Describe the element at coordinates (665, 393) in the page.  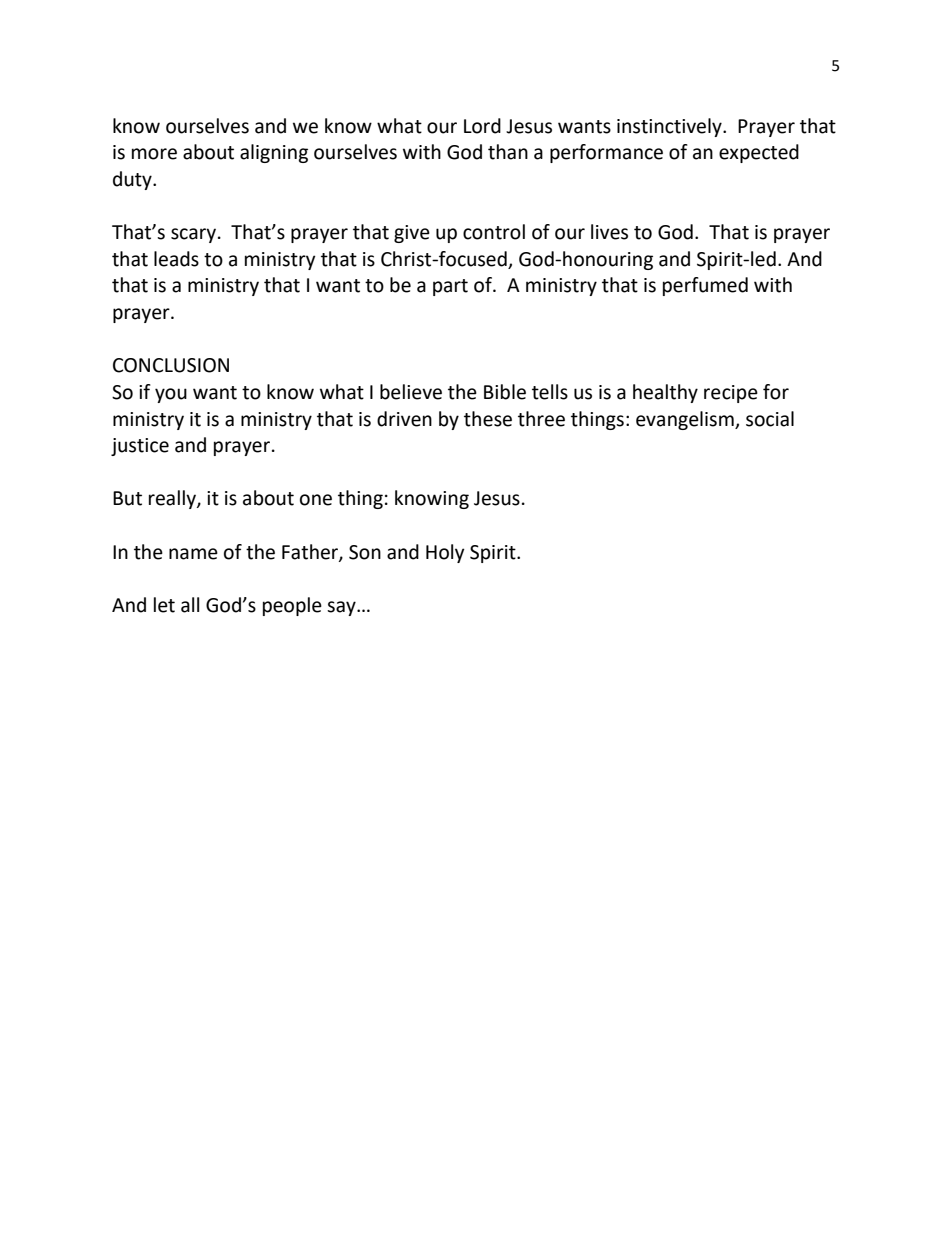
I see `healthy` at that location.
